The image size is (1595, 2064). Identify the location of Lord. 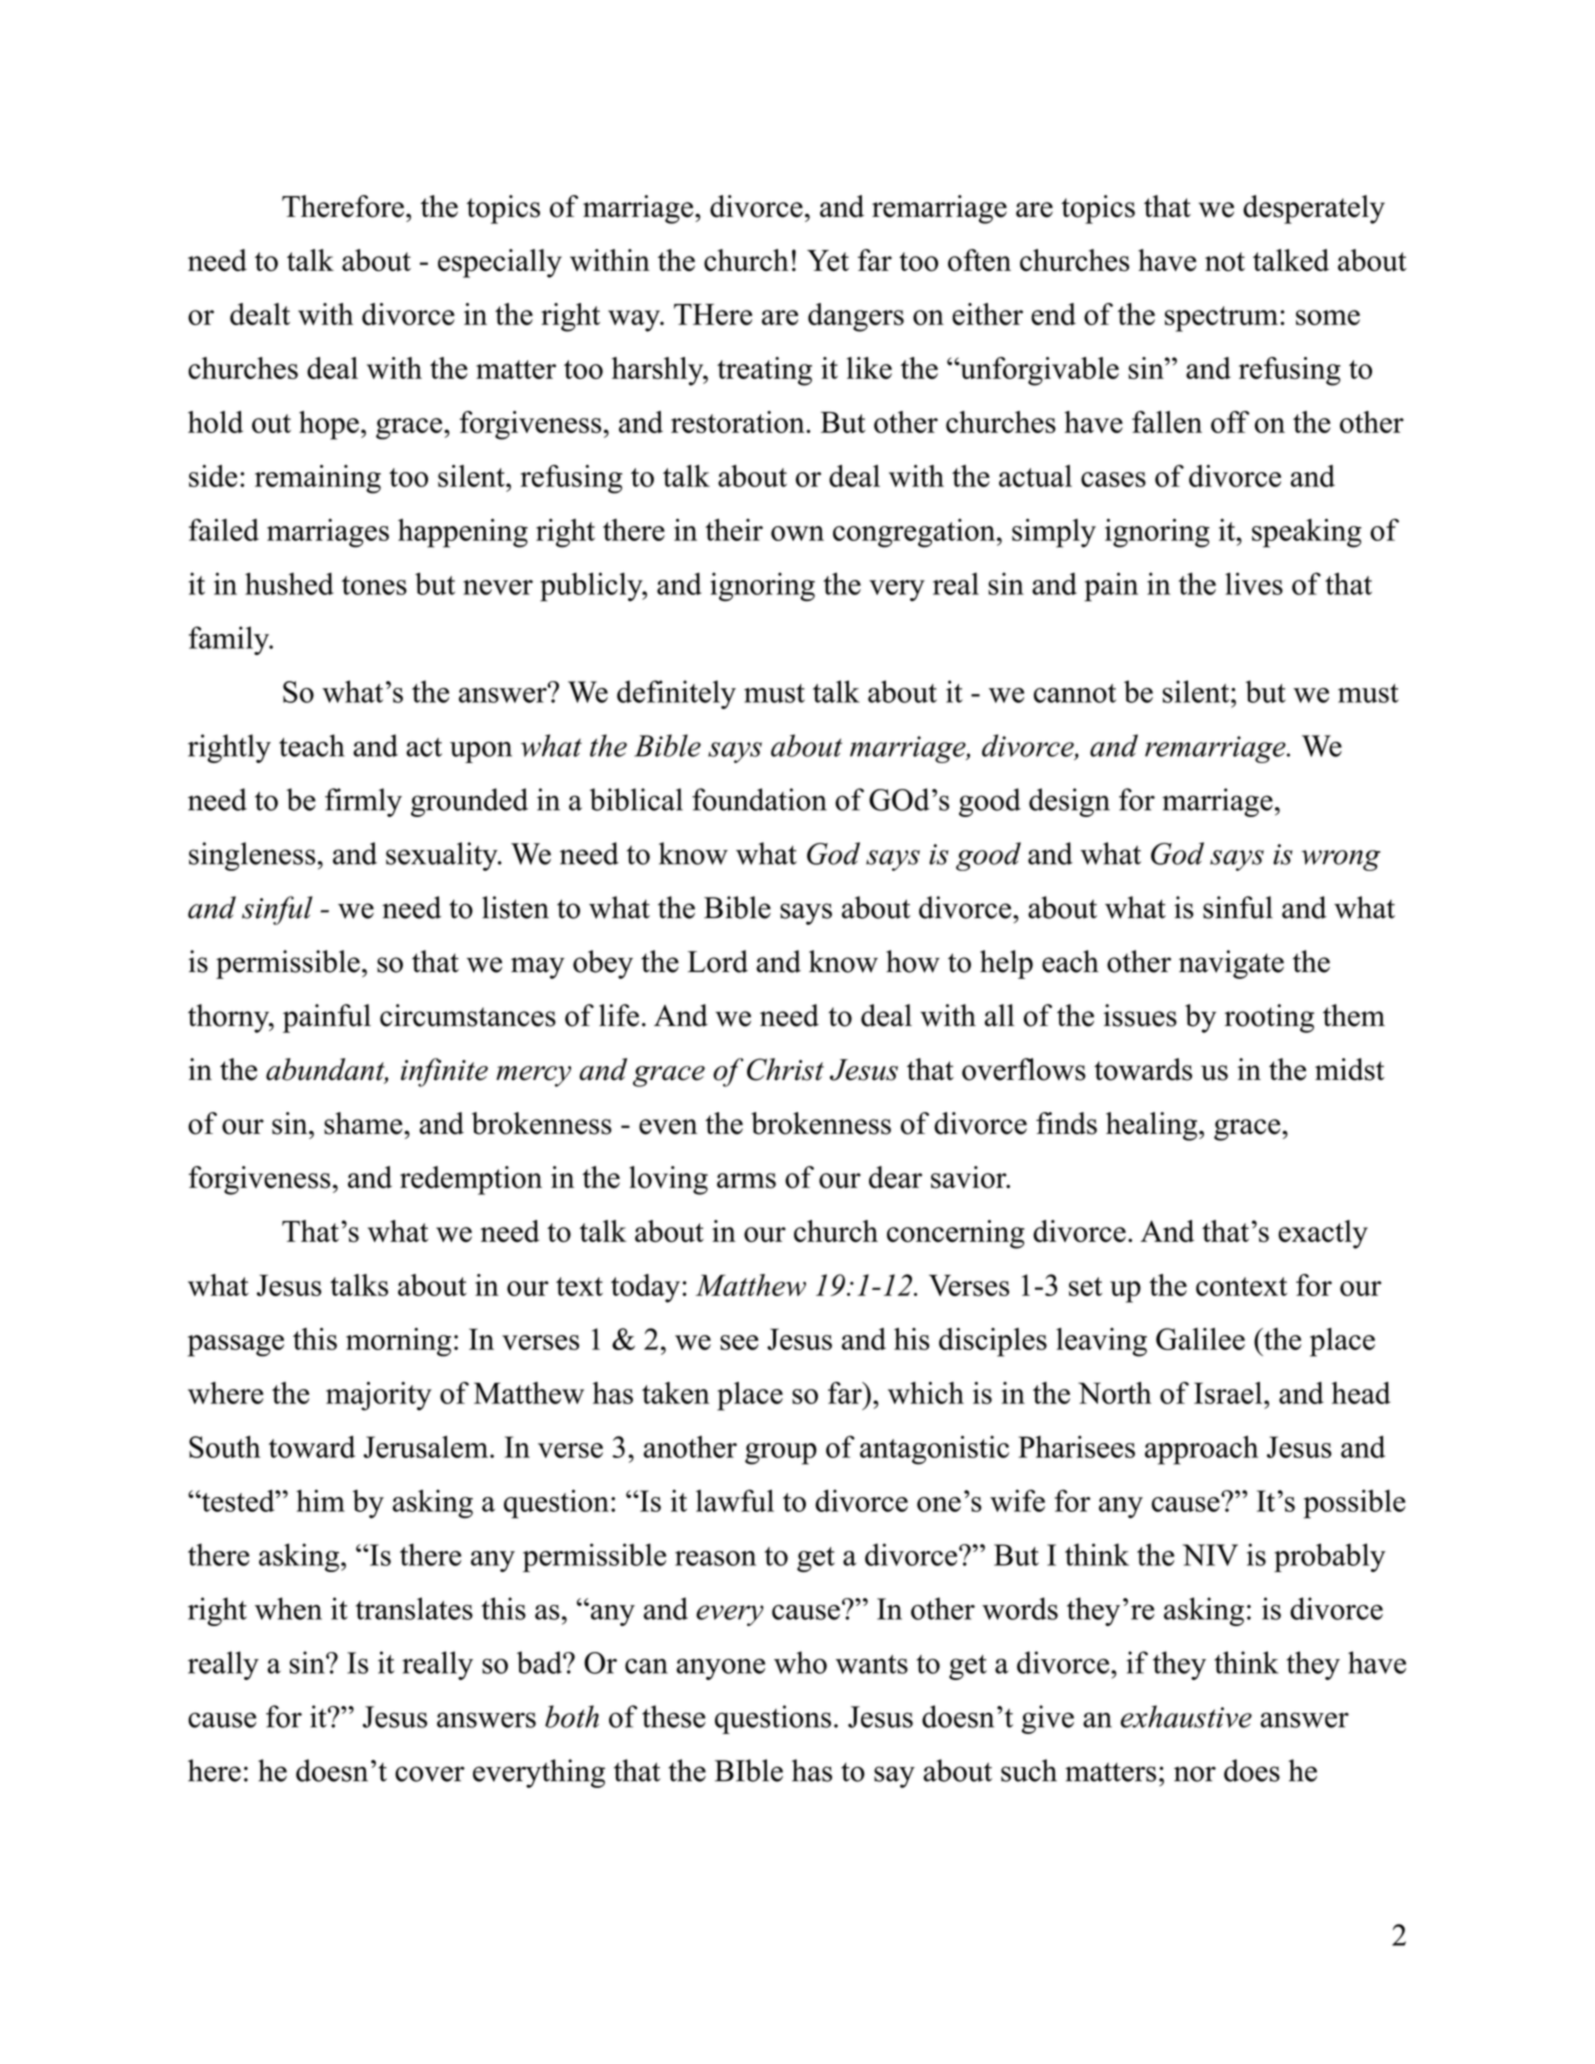
(718, 961).
